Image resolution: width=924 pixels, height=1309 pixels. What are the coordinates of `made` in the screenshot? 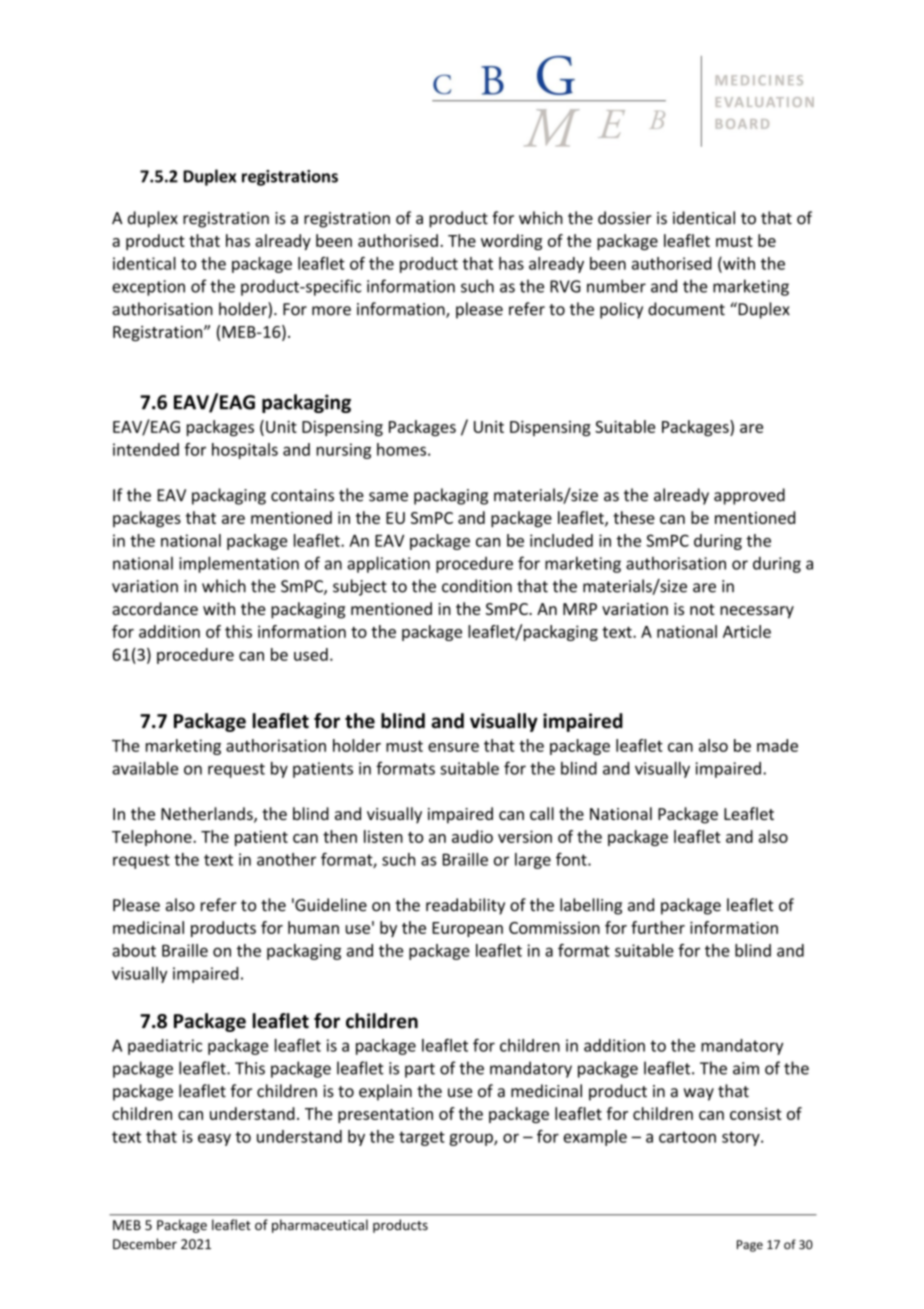 It's located at (777, 745).
